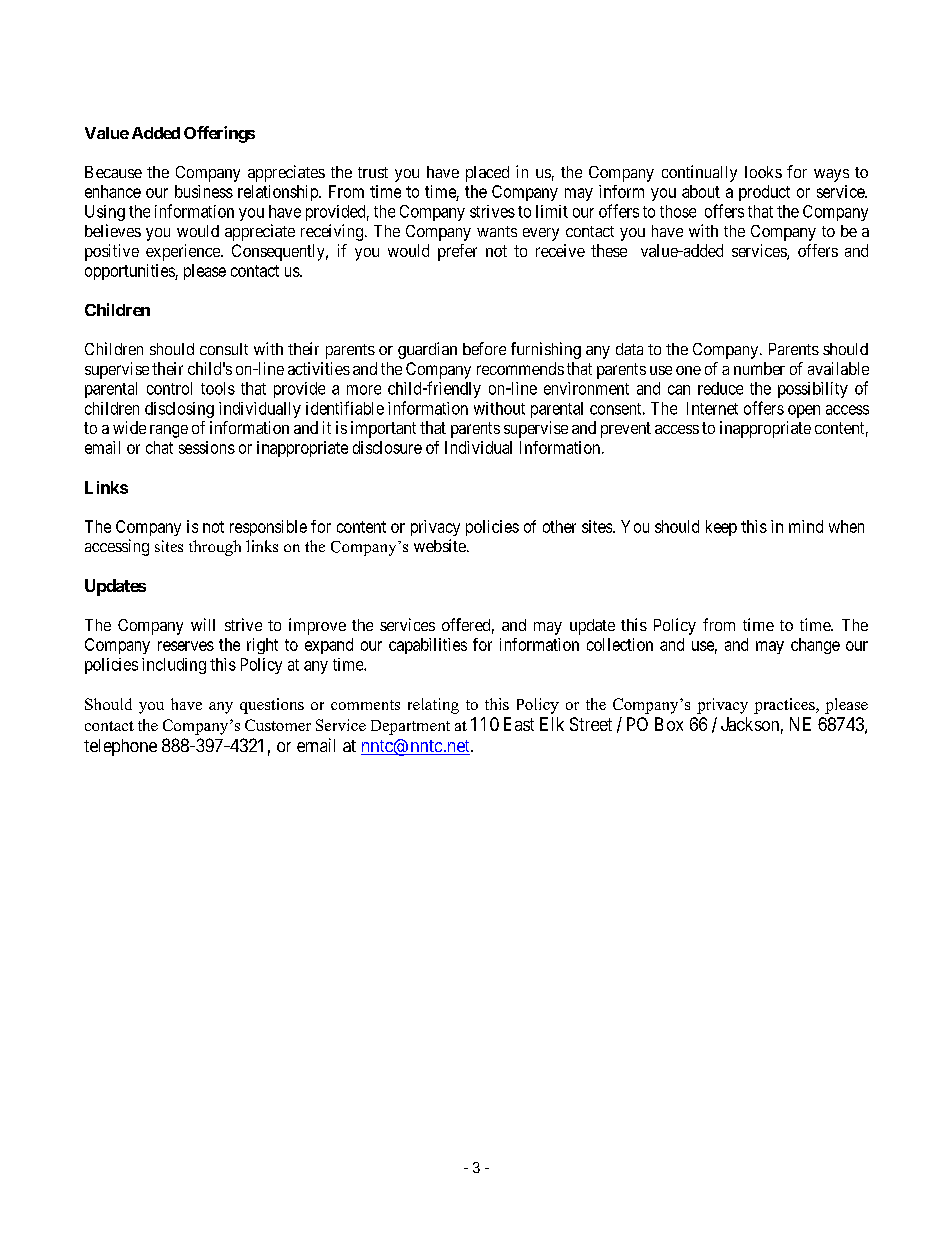  What do you see at coordinates (203, 624) in the screenshot?
I see `will` at bounding box center [203, 624].
